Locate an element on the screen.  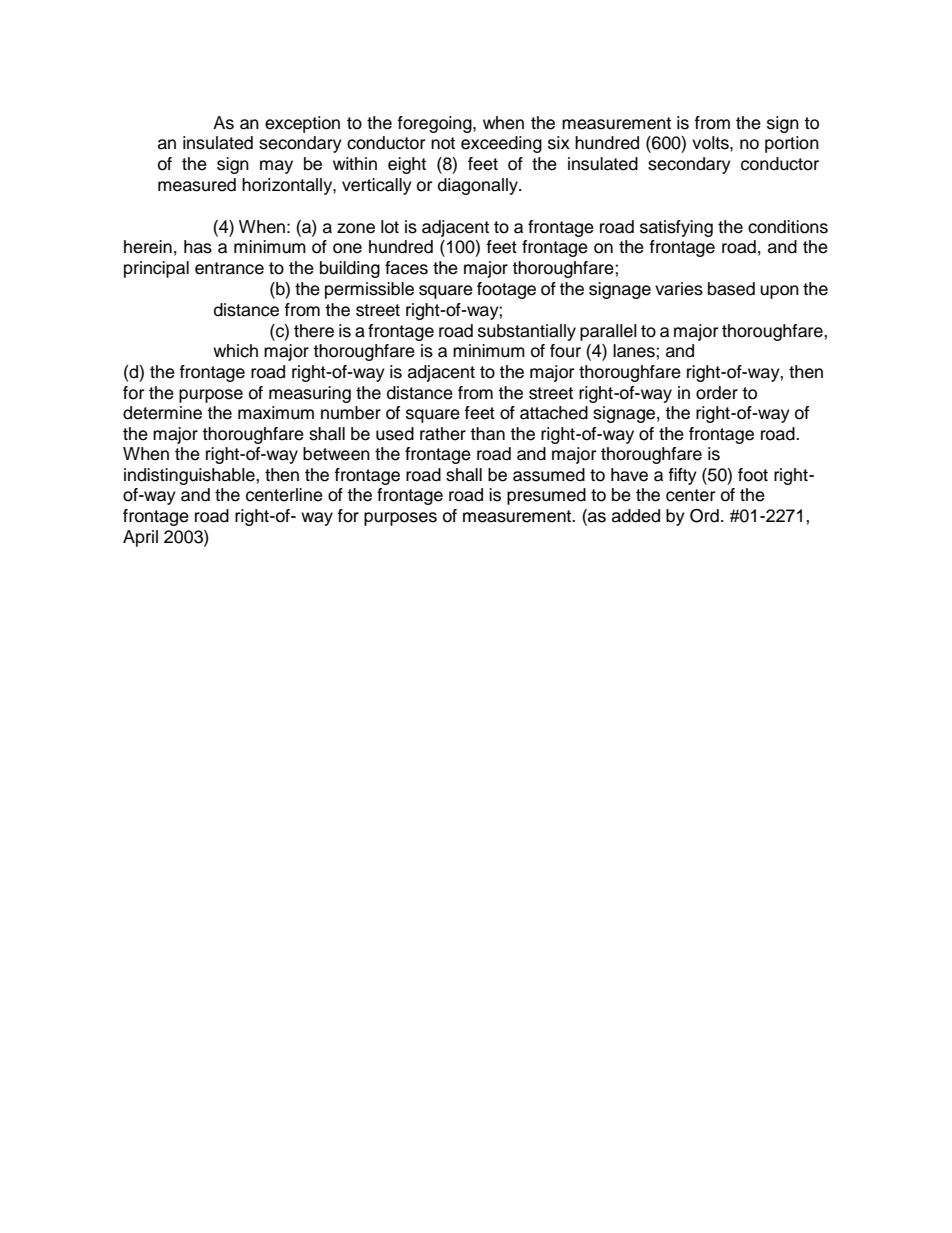
April is located at coordinates (140, 538).
